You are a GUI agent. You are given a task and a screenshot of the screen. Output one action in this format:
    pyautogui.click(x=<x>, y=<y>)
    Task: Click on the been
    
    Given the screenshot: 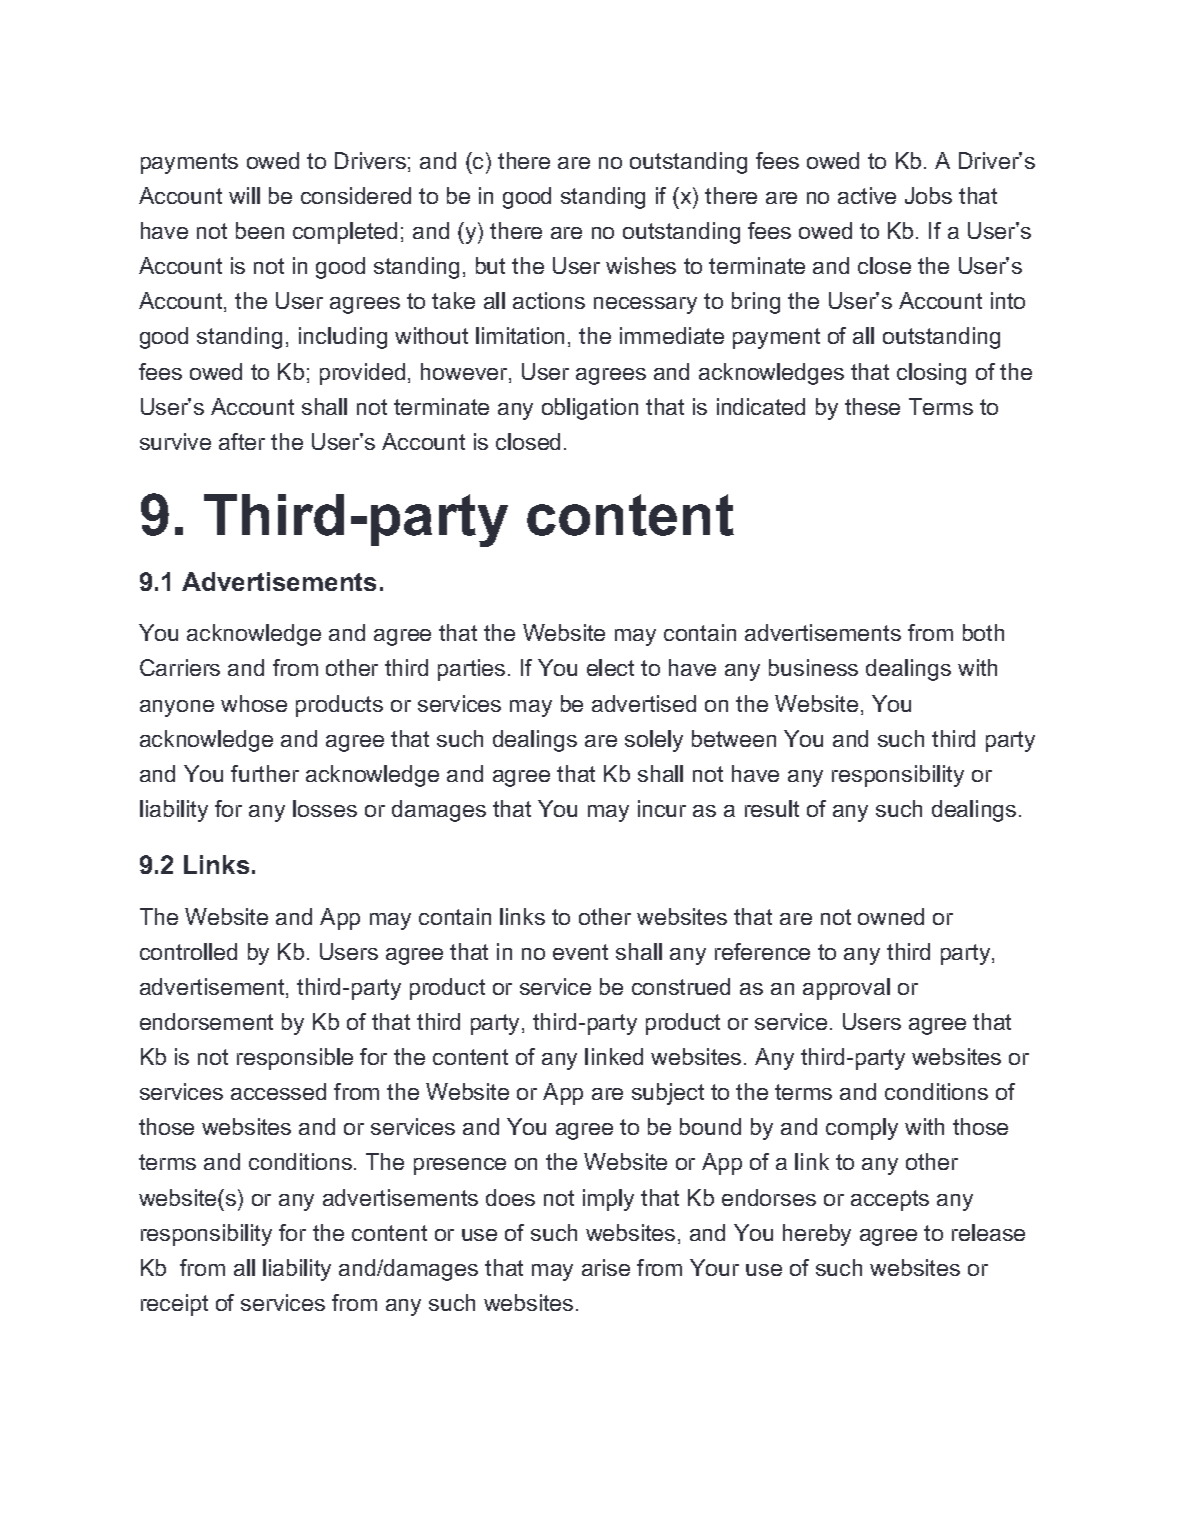 What is the action you would take?
    pyautogui.click(x=260, y=230)
